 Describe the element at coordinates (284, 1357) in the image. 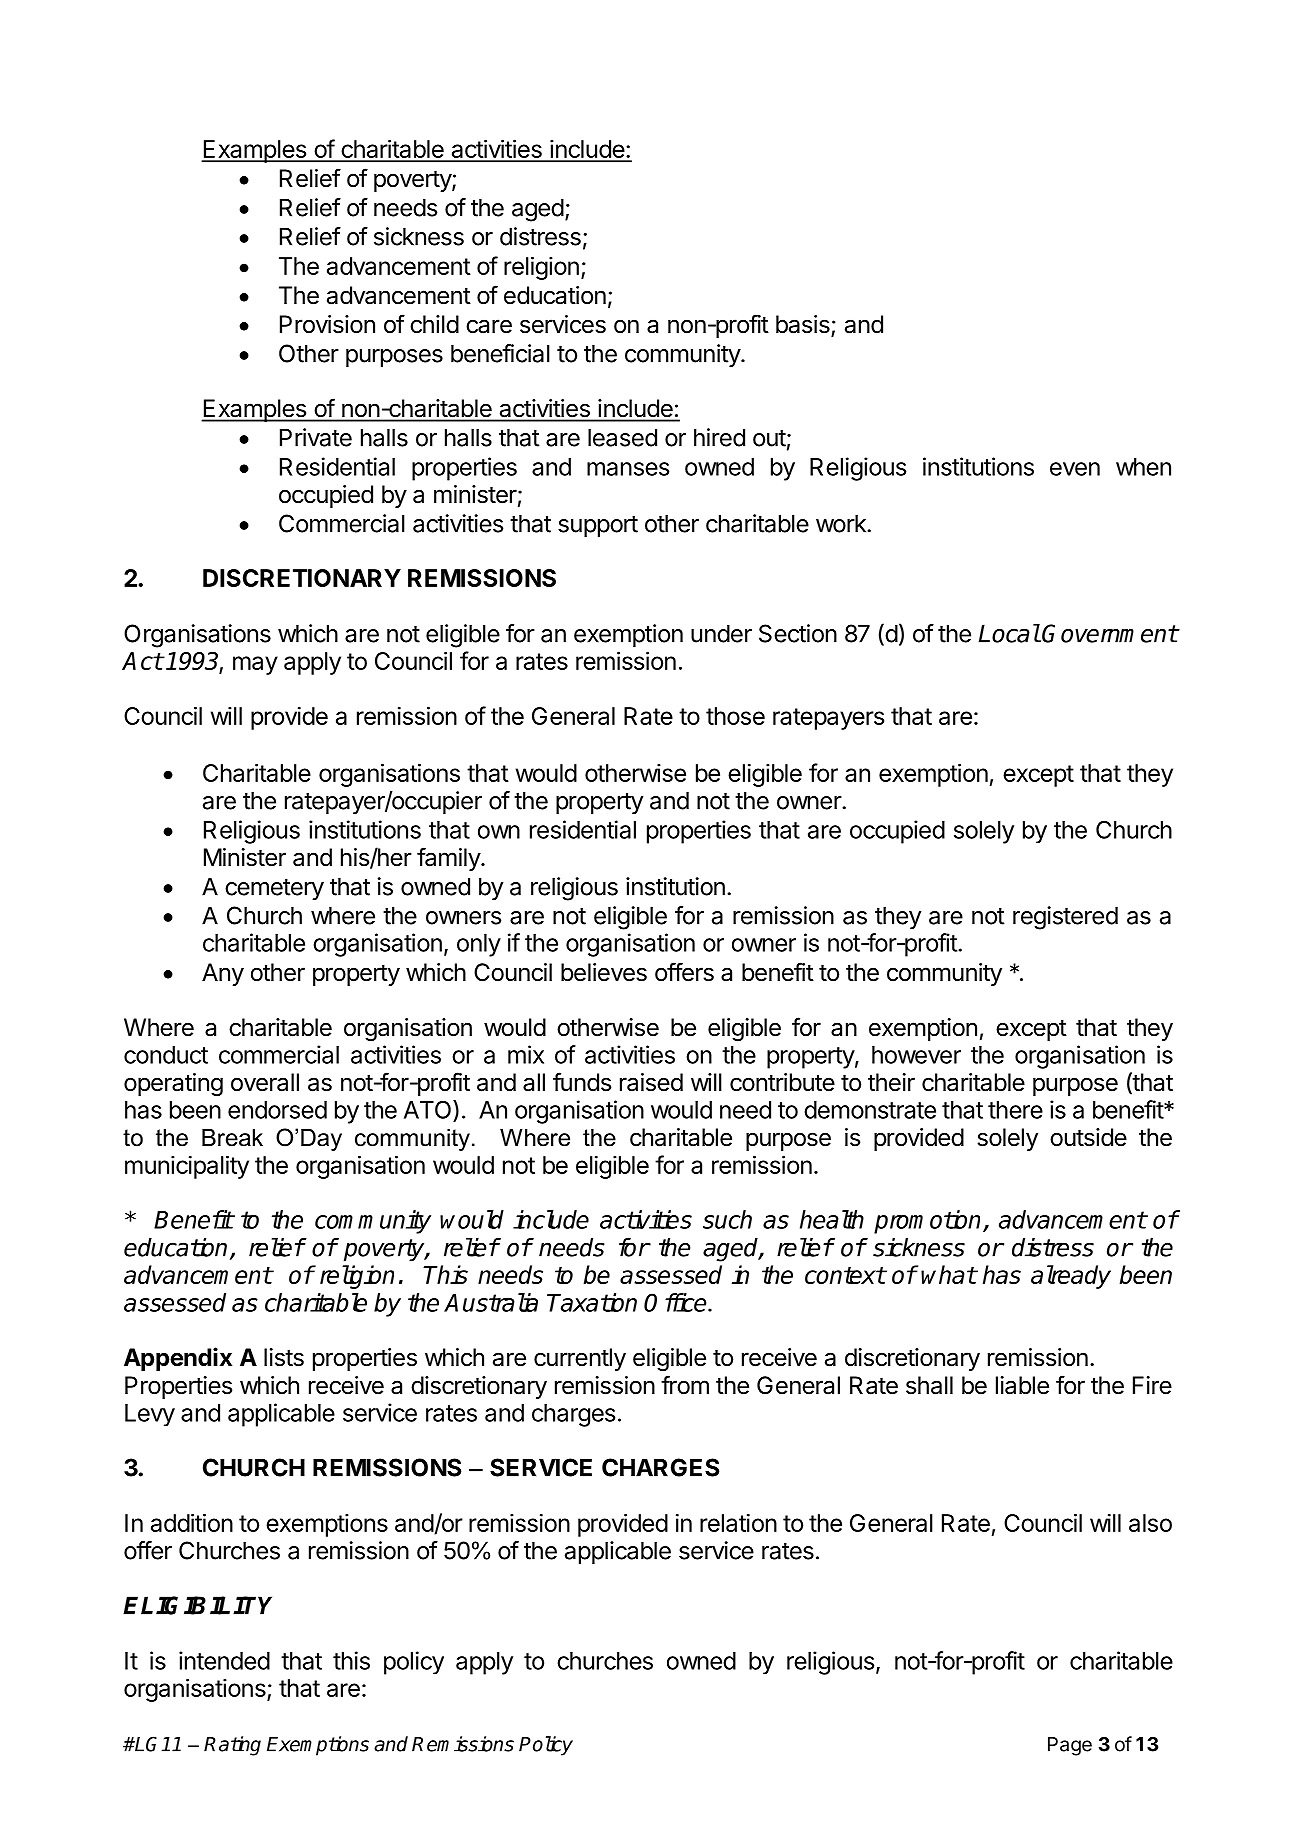

I see `lists` at that location.
